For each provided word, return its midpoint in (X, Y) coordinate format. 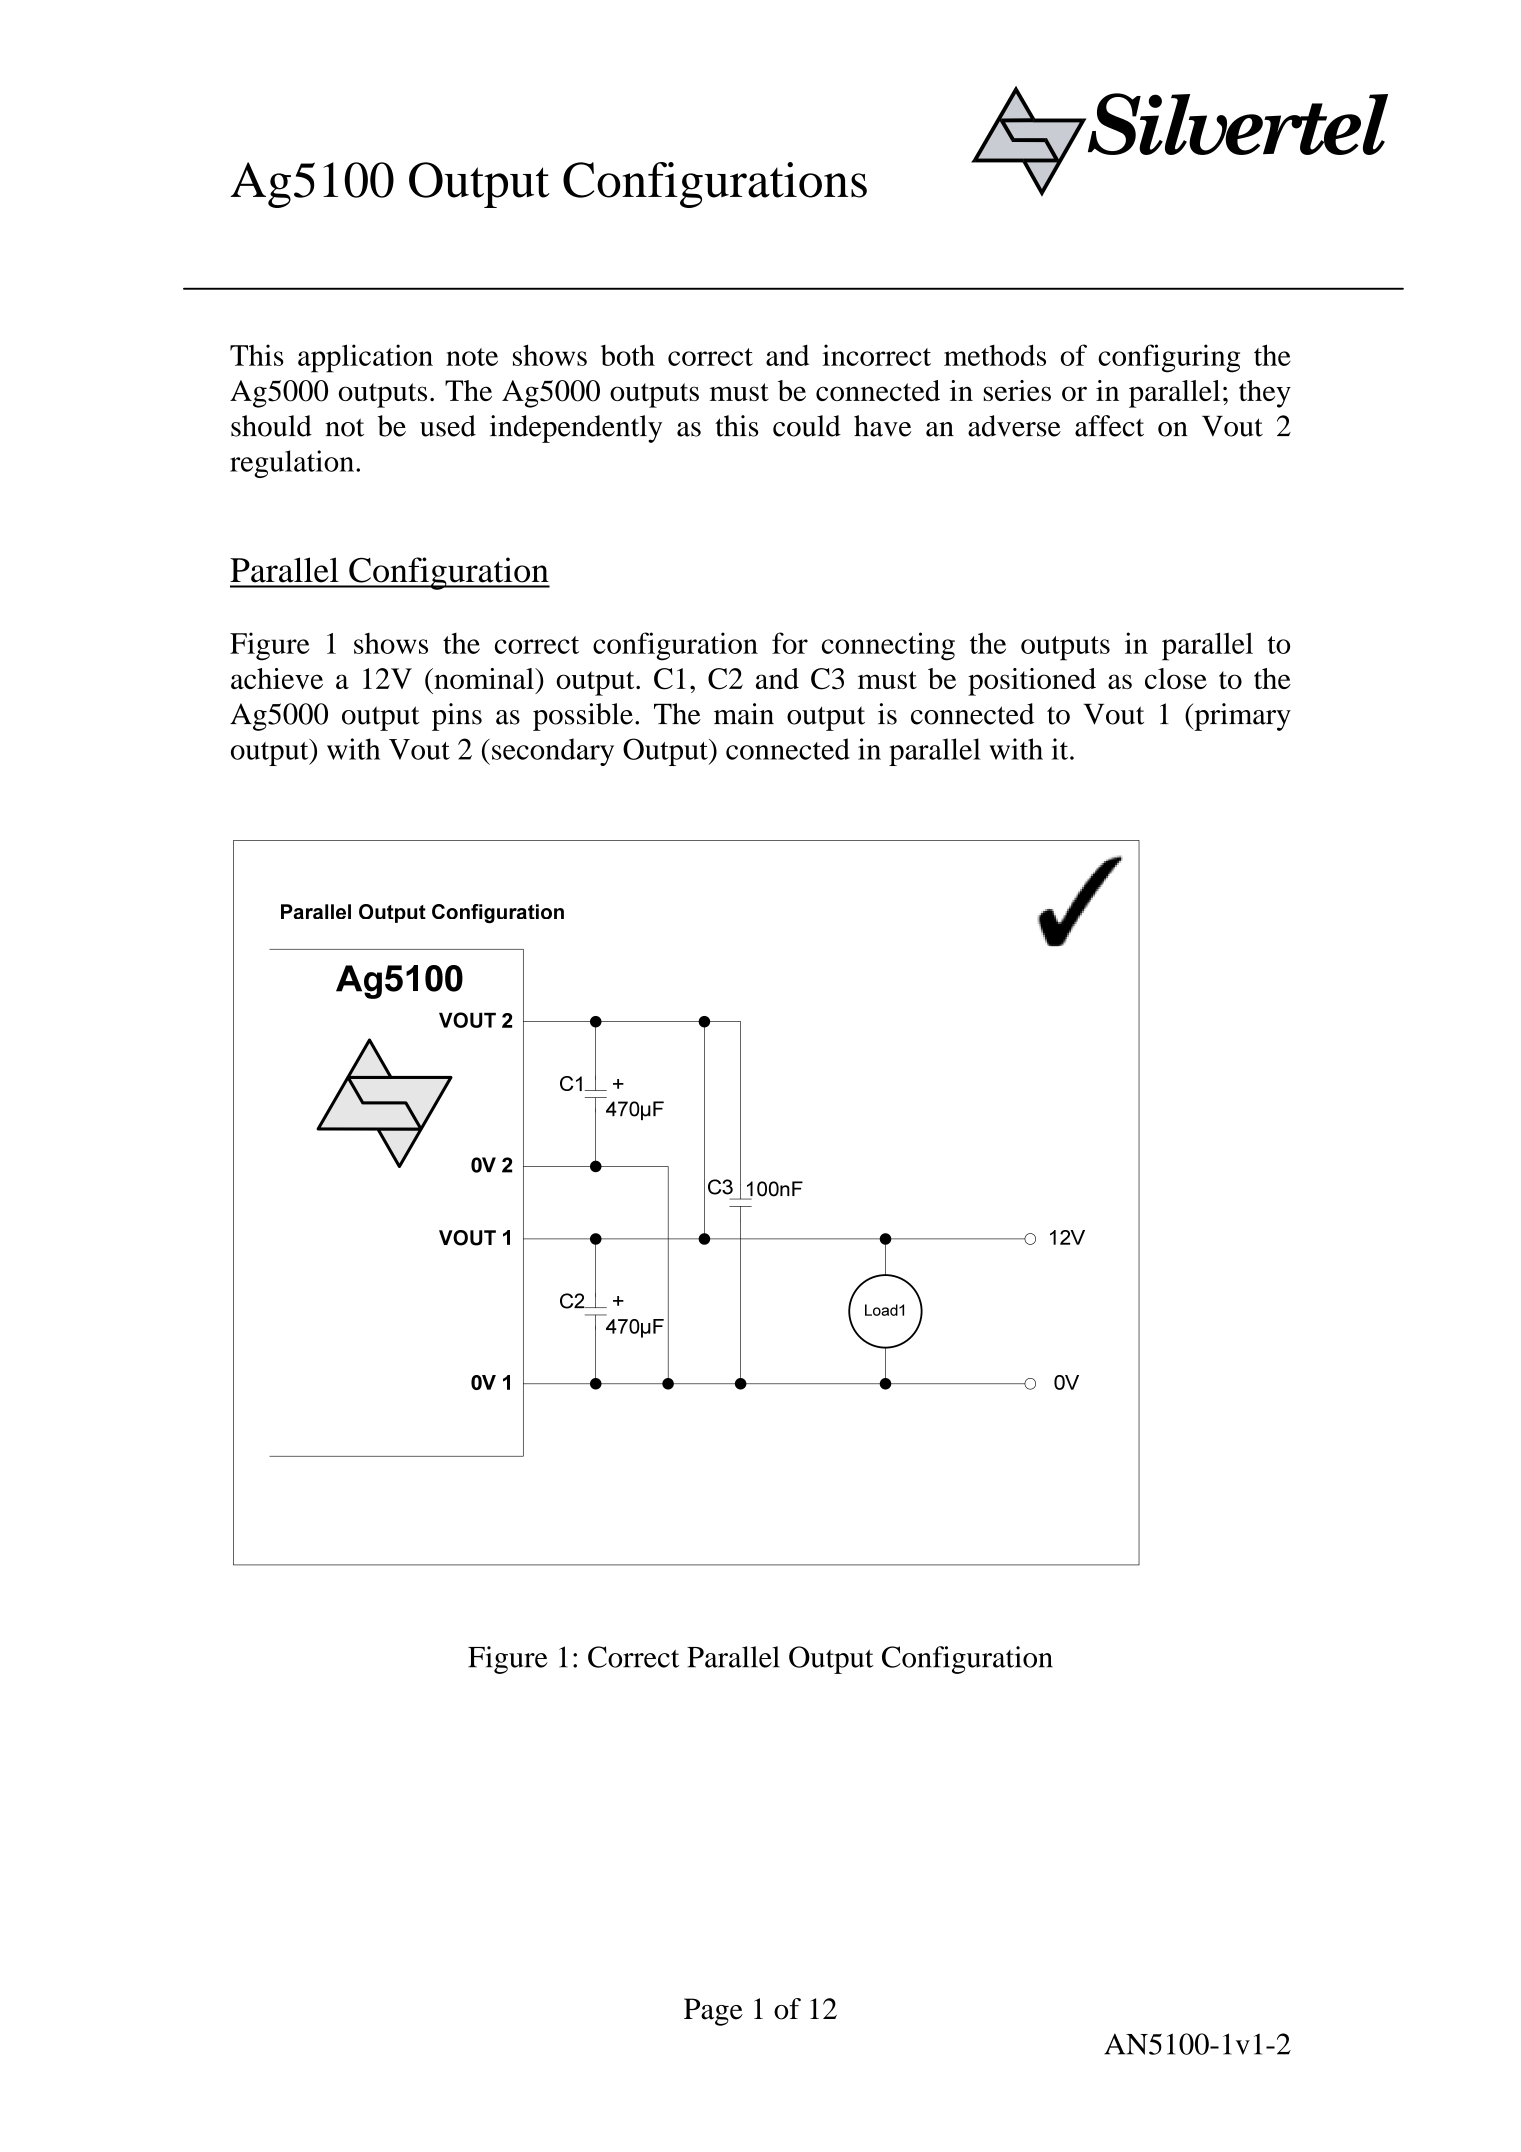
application (365, 358)
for (790, 643)
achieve (277, 678)
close (1176, 678)
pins (457, 717)
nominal (484, 678)
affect (1109, 426)
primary (1241, 717)
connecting (888, 646)
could (807, 426)
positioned (1032, 682)
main (744, 714)
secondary (553, 752)
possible (583, 717)
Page (713, 2012)
